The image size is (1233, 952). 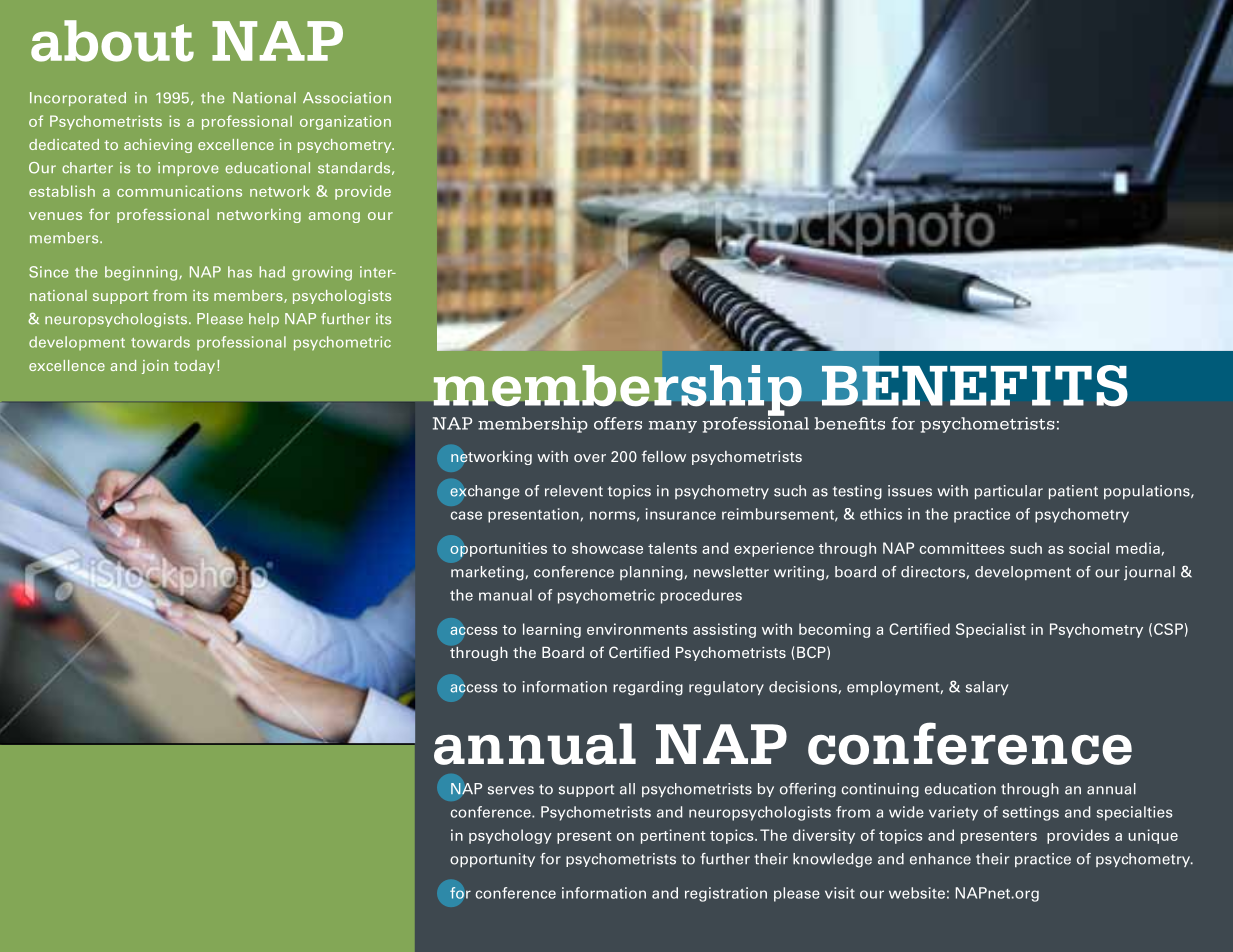 What do you see at coordinates (345, 122) in the document?
I see `organization` at bounding box center [345, 122].
